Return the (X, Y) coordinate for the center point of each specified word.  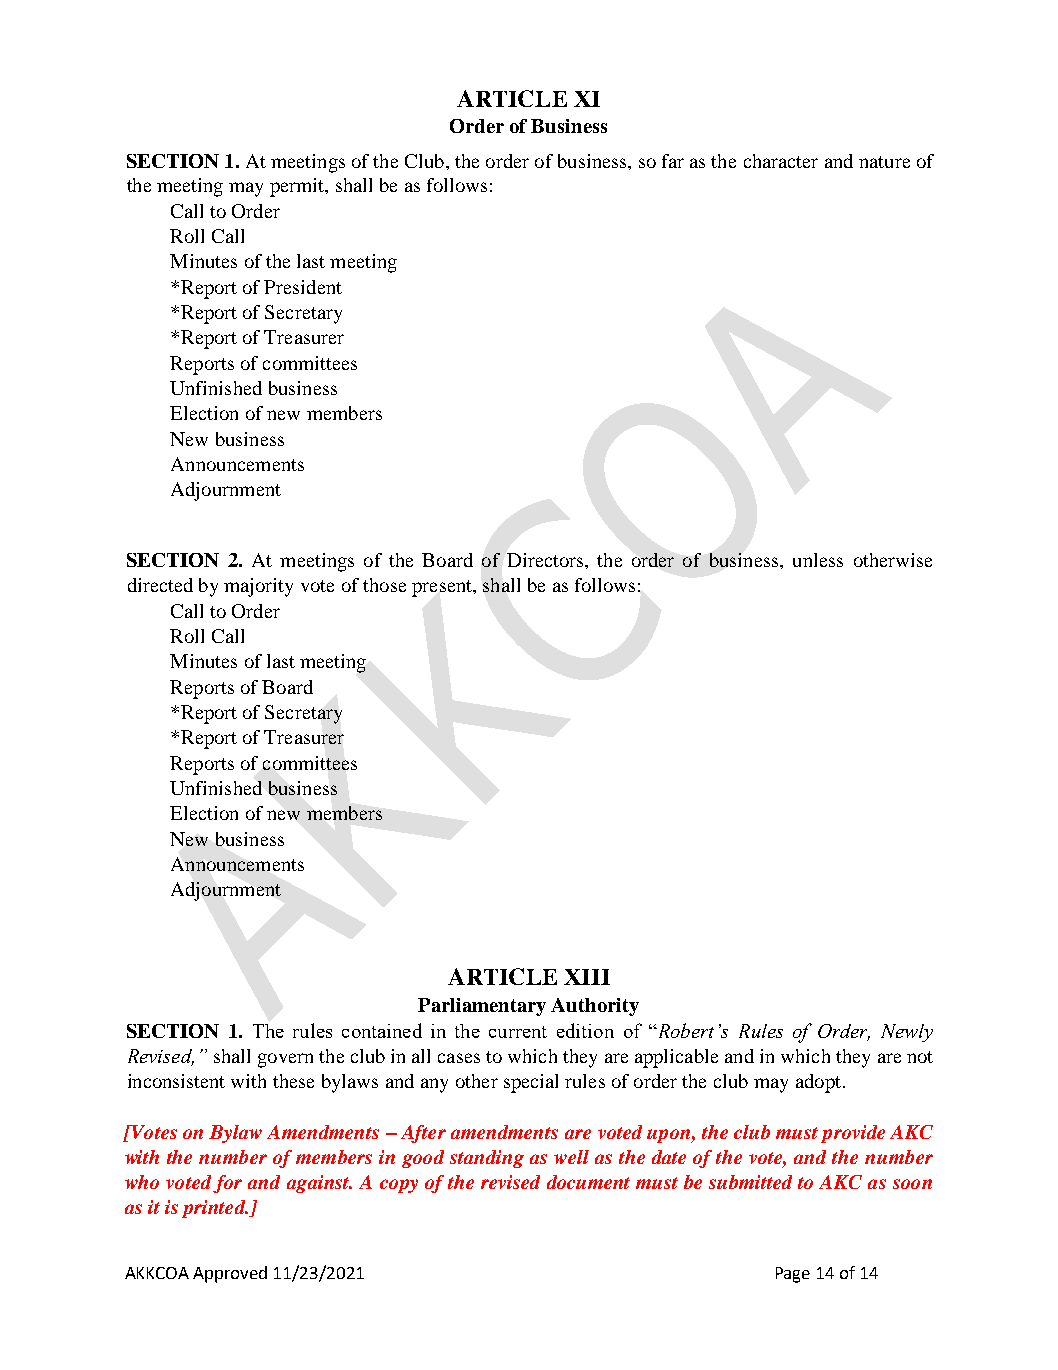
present (443, 588)
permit (298, 187)
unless (818, 560)
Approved (230, 1274)
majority (258, 587)
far (673, 161)
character (781, 161)
